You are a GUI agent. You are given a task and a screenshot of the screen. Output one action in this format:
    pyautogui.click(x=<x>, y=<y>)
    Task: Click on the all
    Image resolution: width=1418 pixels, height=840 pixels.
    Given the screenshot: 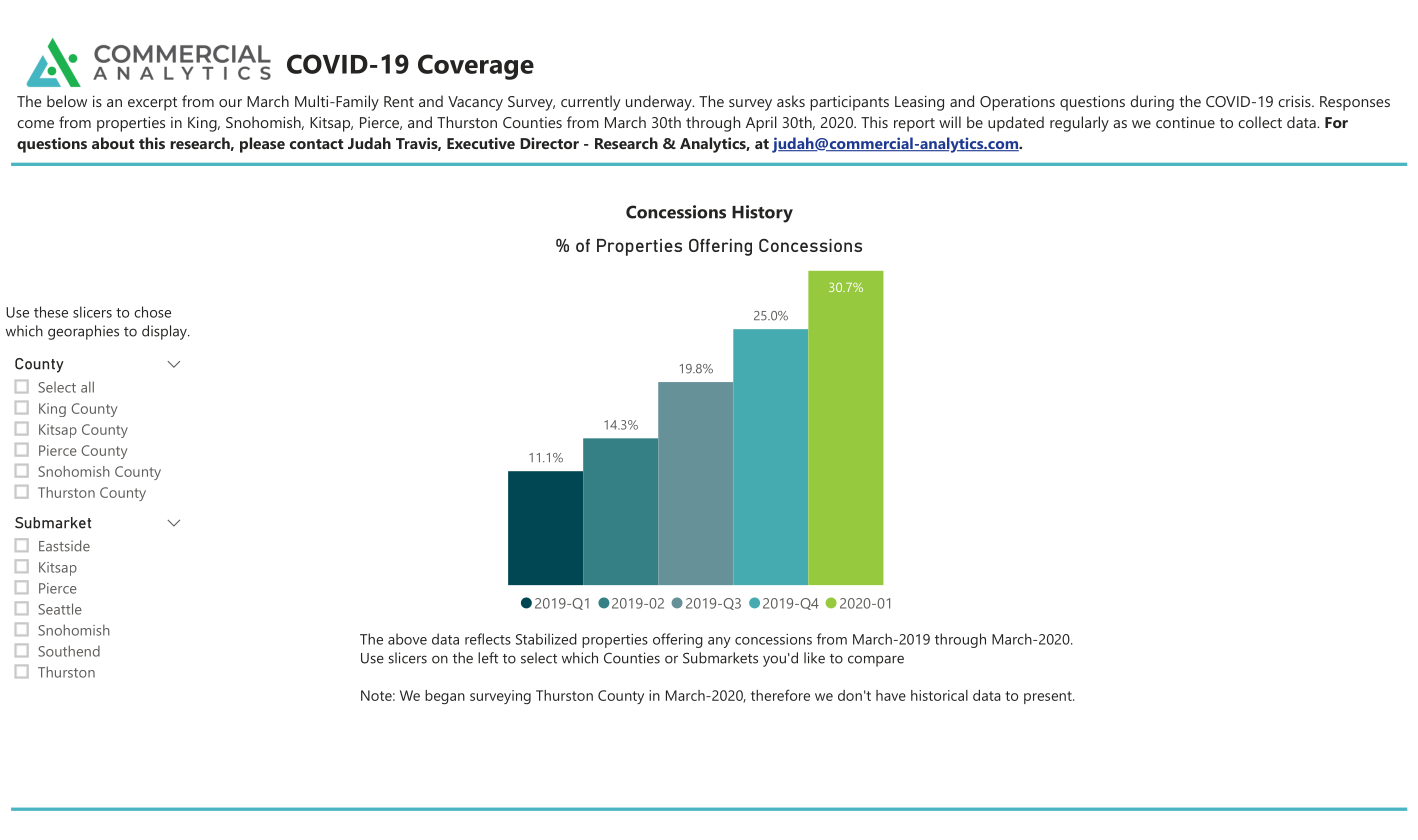 What is the action you would take?
    pyautogui.click(x=87, y=387)
